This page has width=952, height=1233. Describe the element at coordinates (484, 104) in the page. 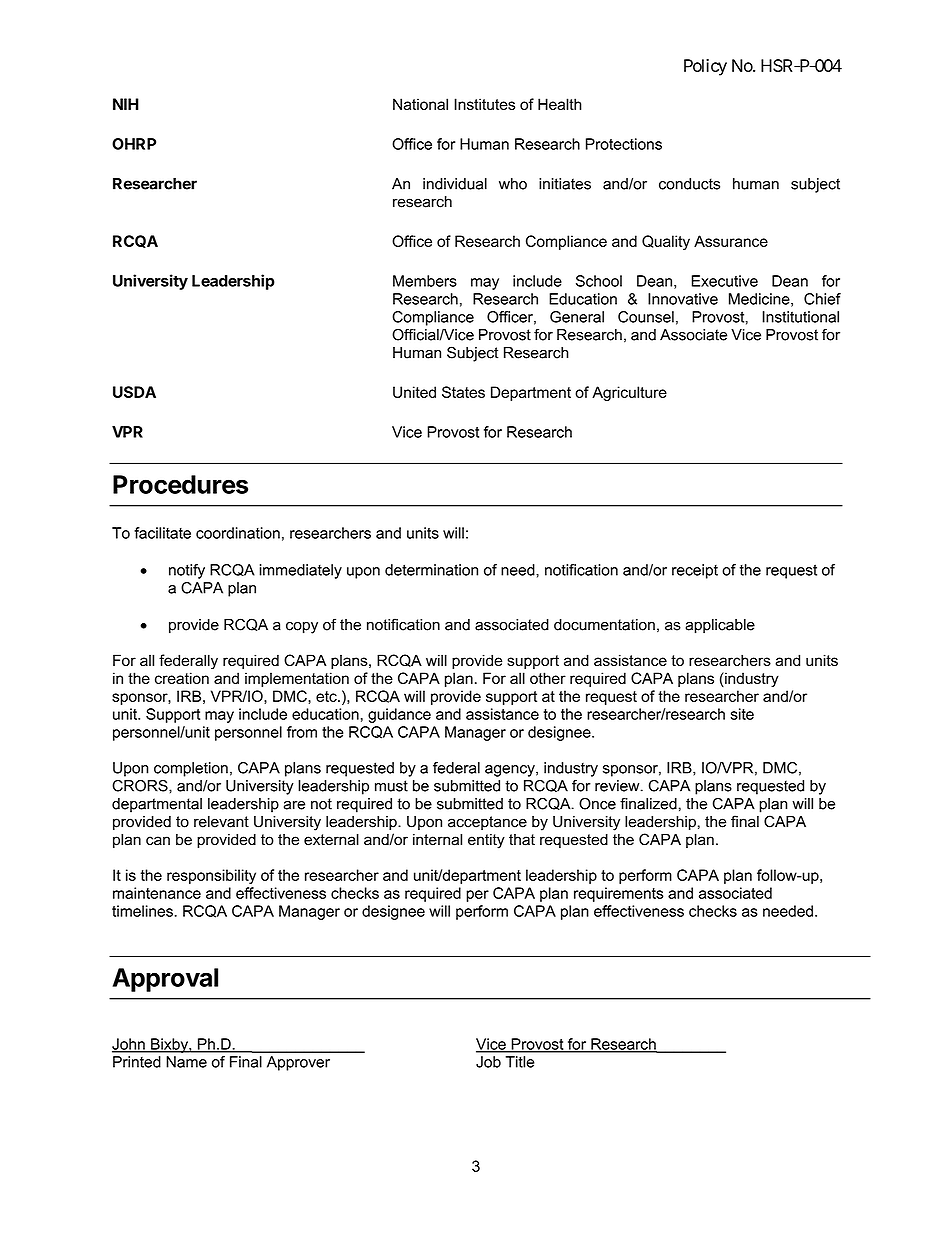

I see `Institutes` at that location.
